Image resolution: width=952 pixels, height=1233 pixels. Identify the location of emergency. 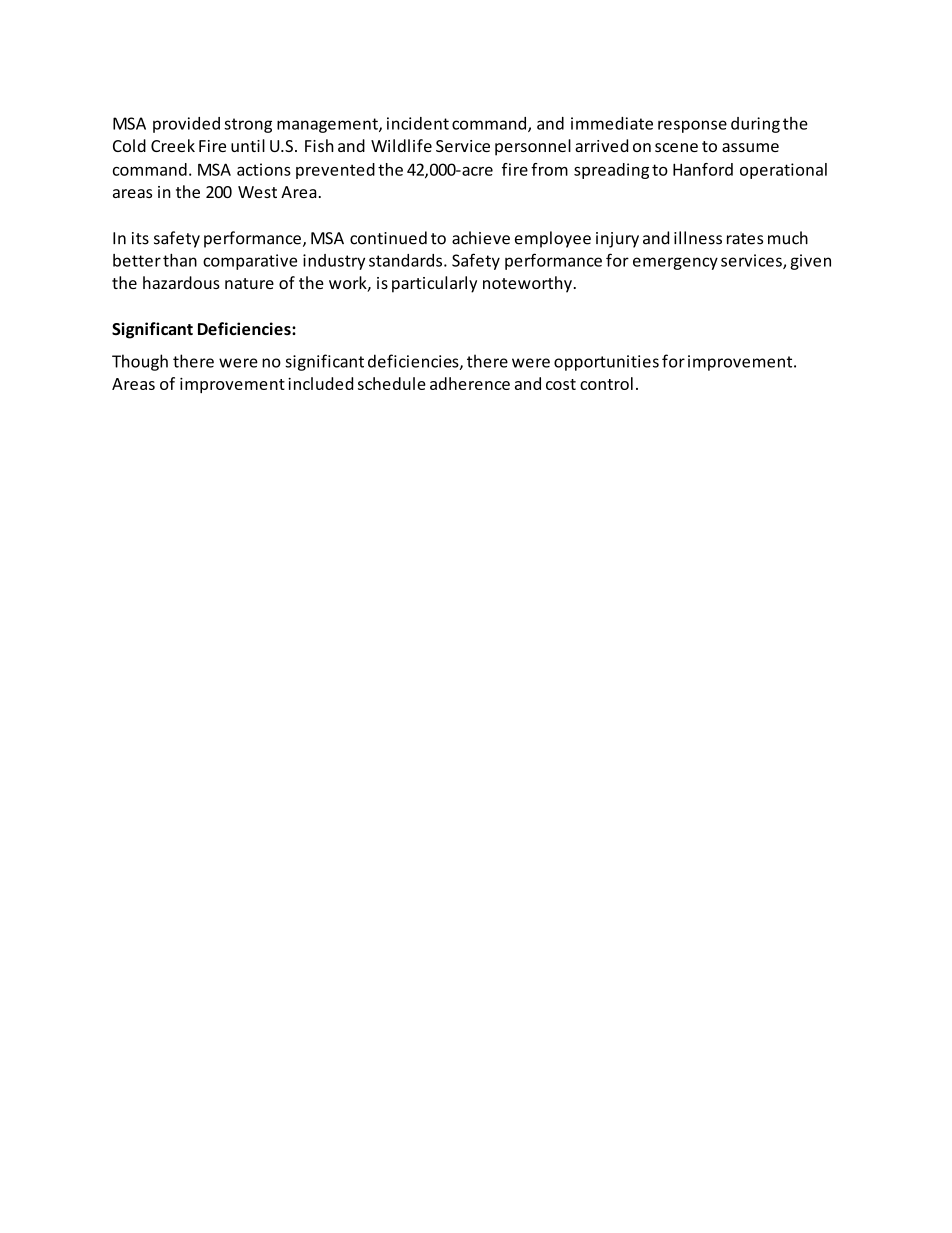
(675, 263).
